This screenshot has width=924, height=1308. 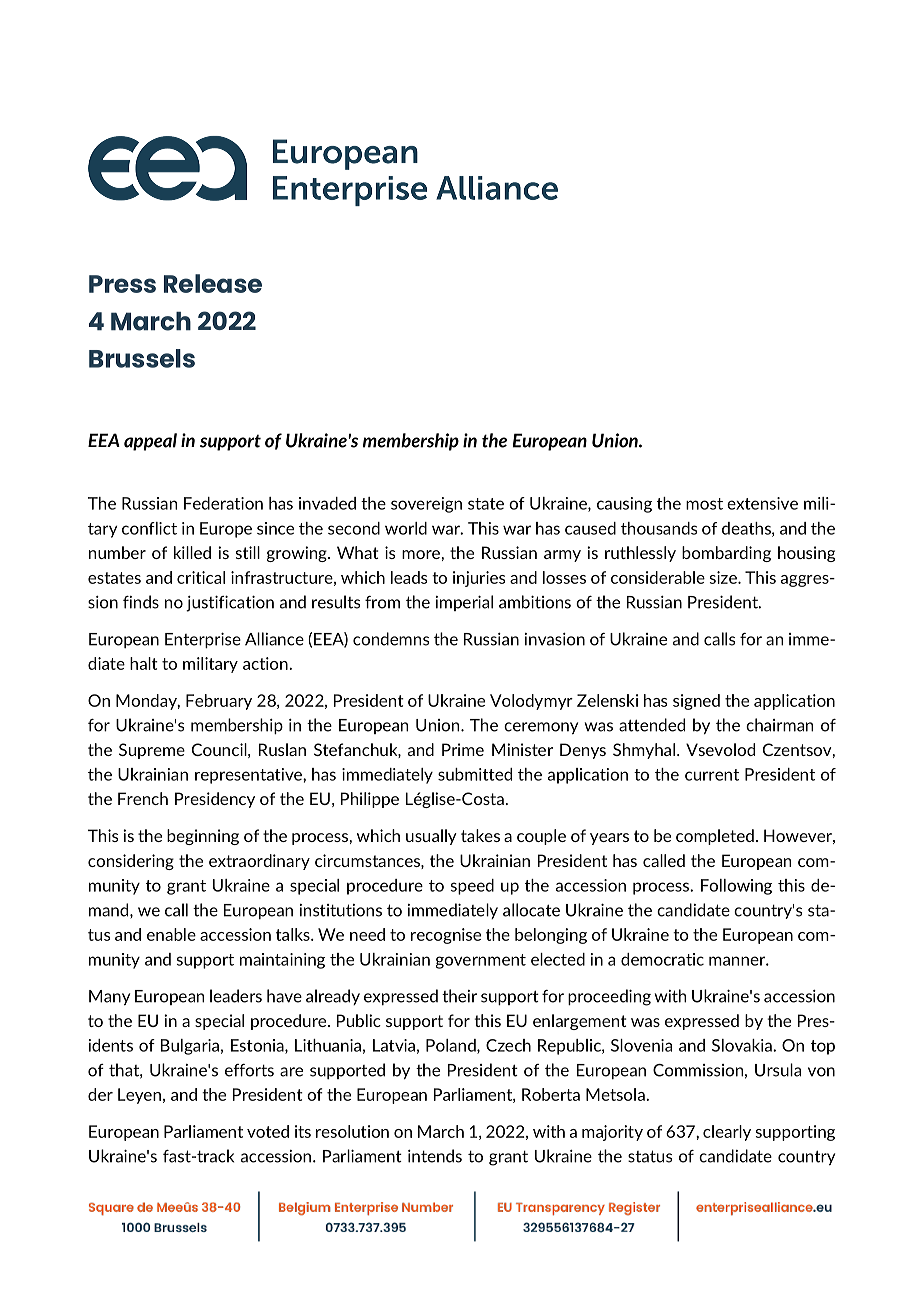 What do you see at coordinates (219, 702) in the screenshot?
I see `February` at bounding box center [219, 702].
